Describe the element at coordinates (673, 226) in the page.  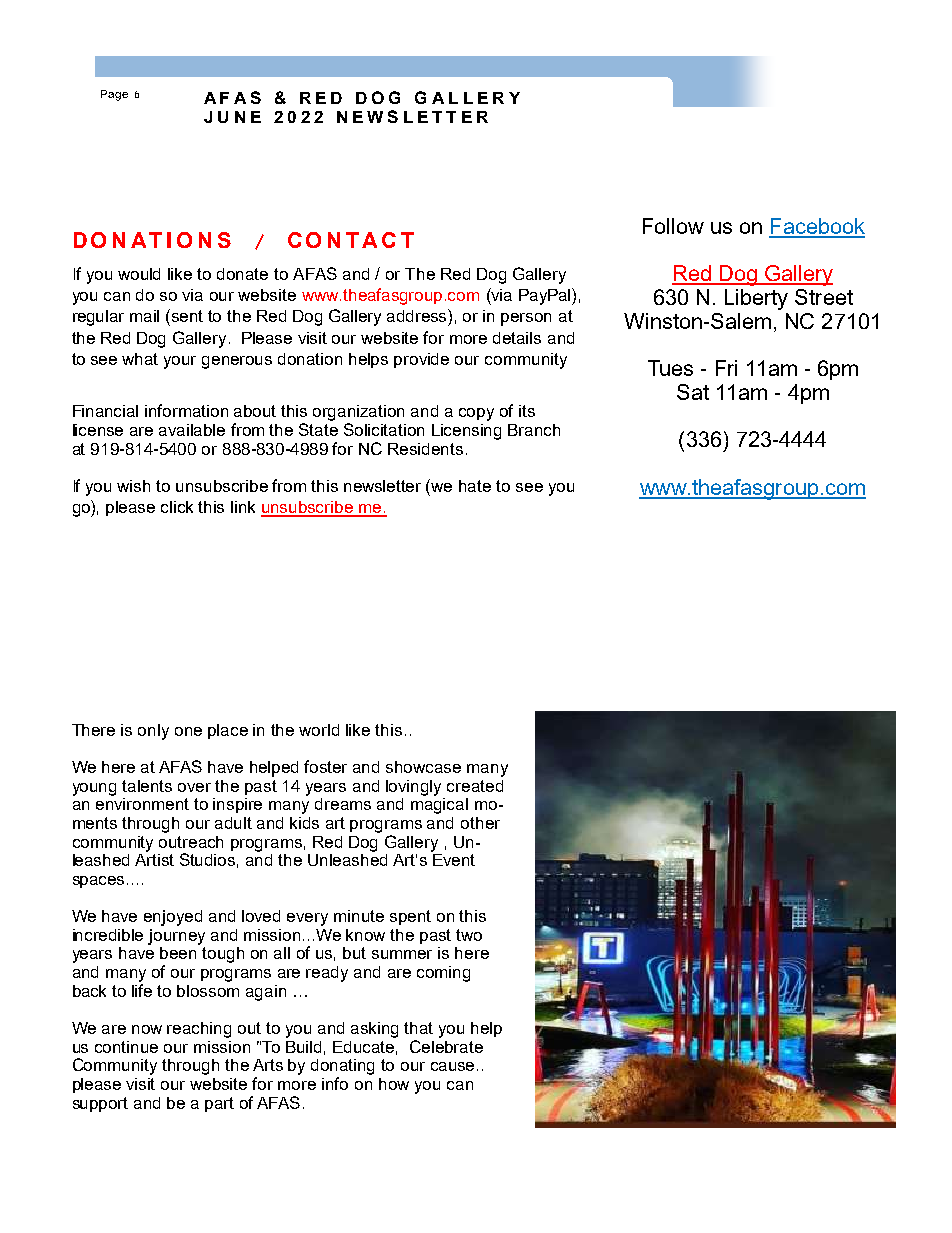
I see `Follow` at that location.
